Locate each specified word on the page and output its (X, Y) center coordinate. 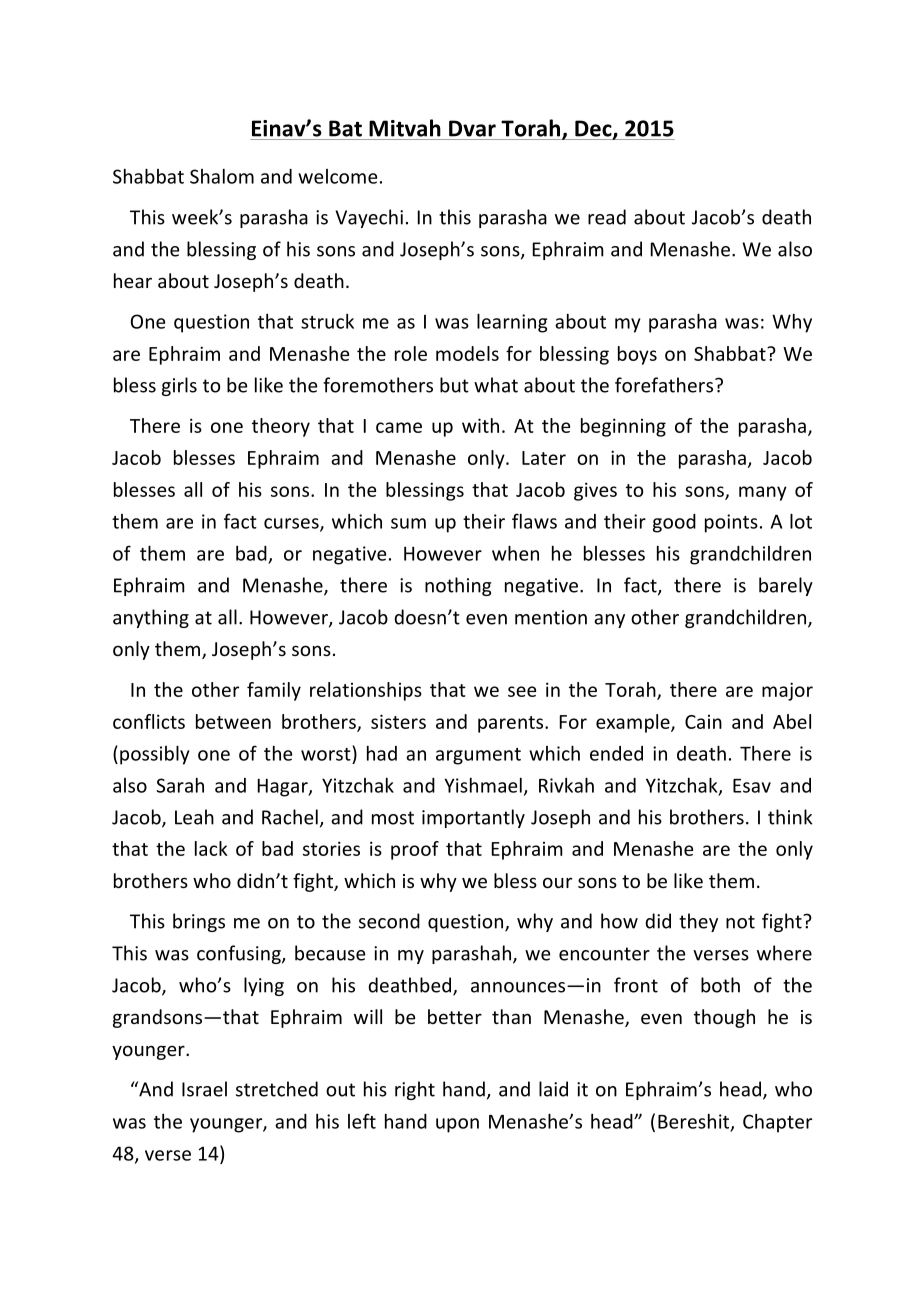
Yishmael (483, 785)
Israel (204, 1089)
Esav (752, 786)
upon (457, 1125)
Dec (594, 129)
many (763, 493)
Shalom (222, 176)
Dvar (472, 128)
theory (281, 427)
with (480, 425)
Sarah (180, 785)
